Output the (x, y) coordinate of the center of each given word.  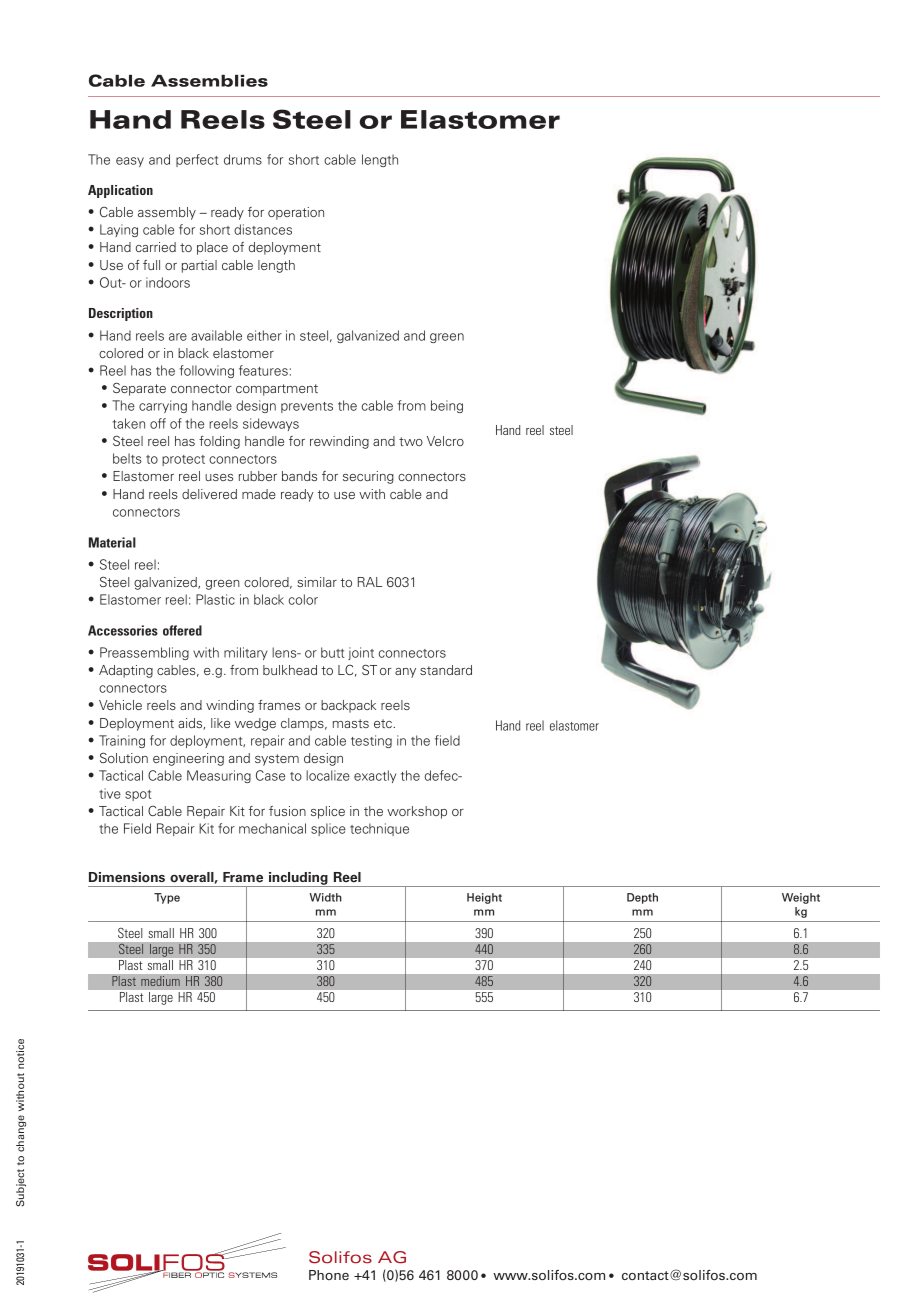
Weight (801, 898)
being (447, 406)
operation (296, 213)
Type (167, 898)
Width (325, 897)
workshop (417, 812)
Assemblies (209, 81)
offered (182, 630)
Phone (329, 1275)
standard (446, 670)
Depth (642, 898)
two (411, 441)
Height (484, 898)
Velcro (445, 441)
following (206, 371)
